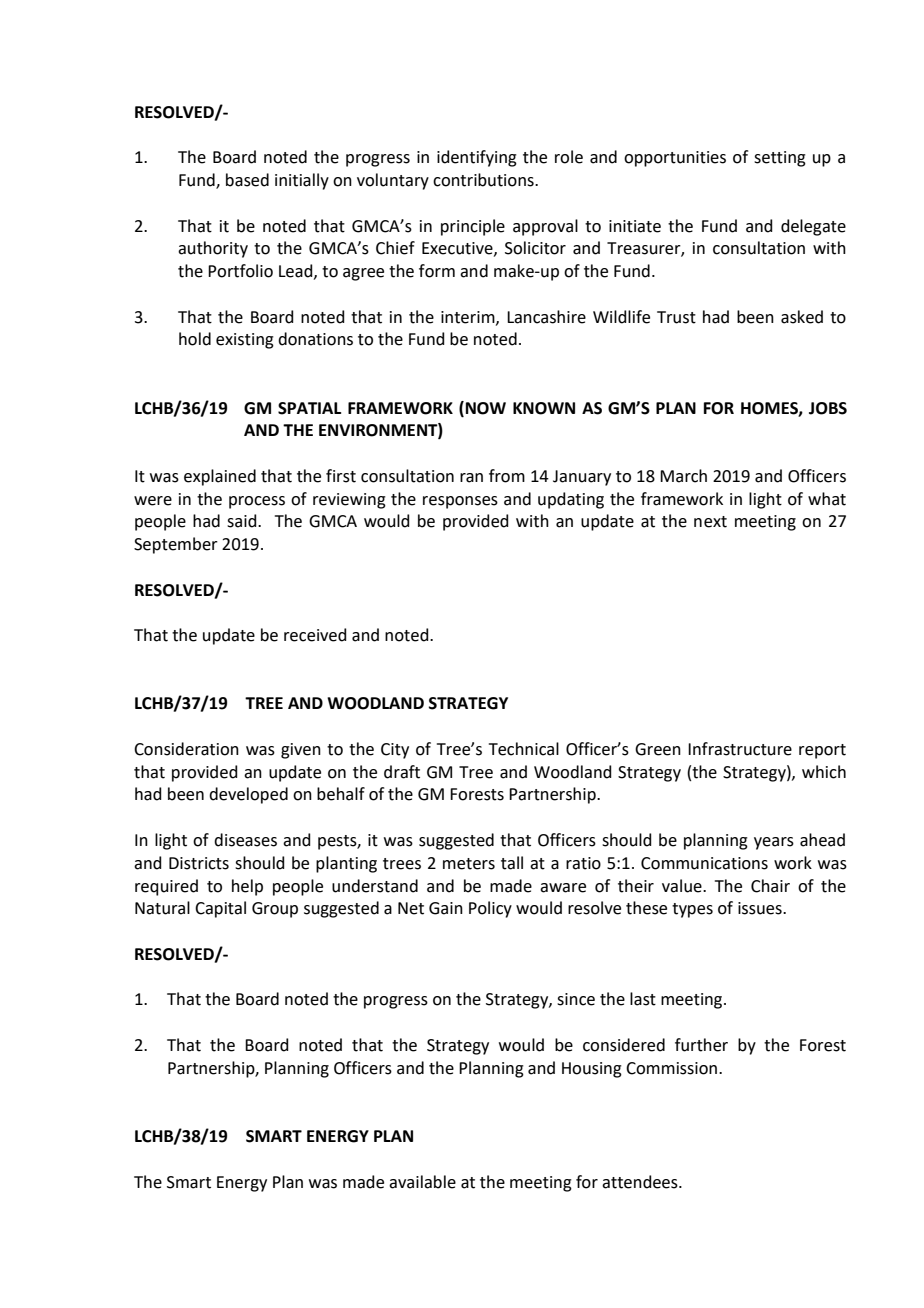 The width and height of the screenshot is (924, 1308). I want to click on based, so click(247, 180).
